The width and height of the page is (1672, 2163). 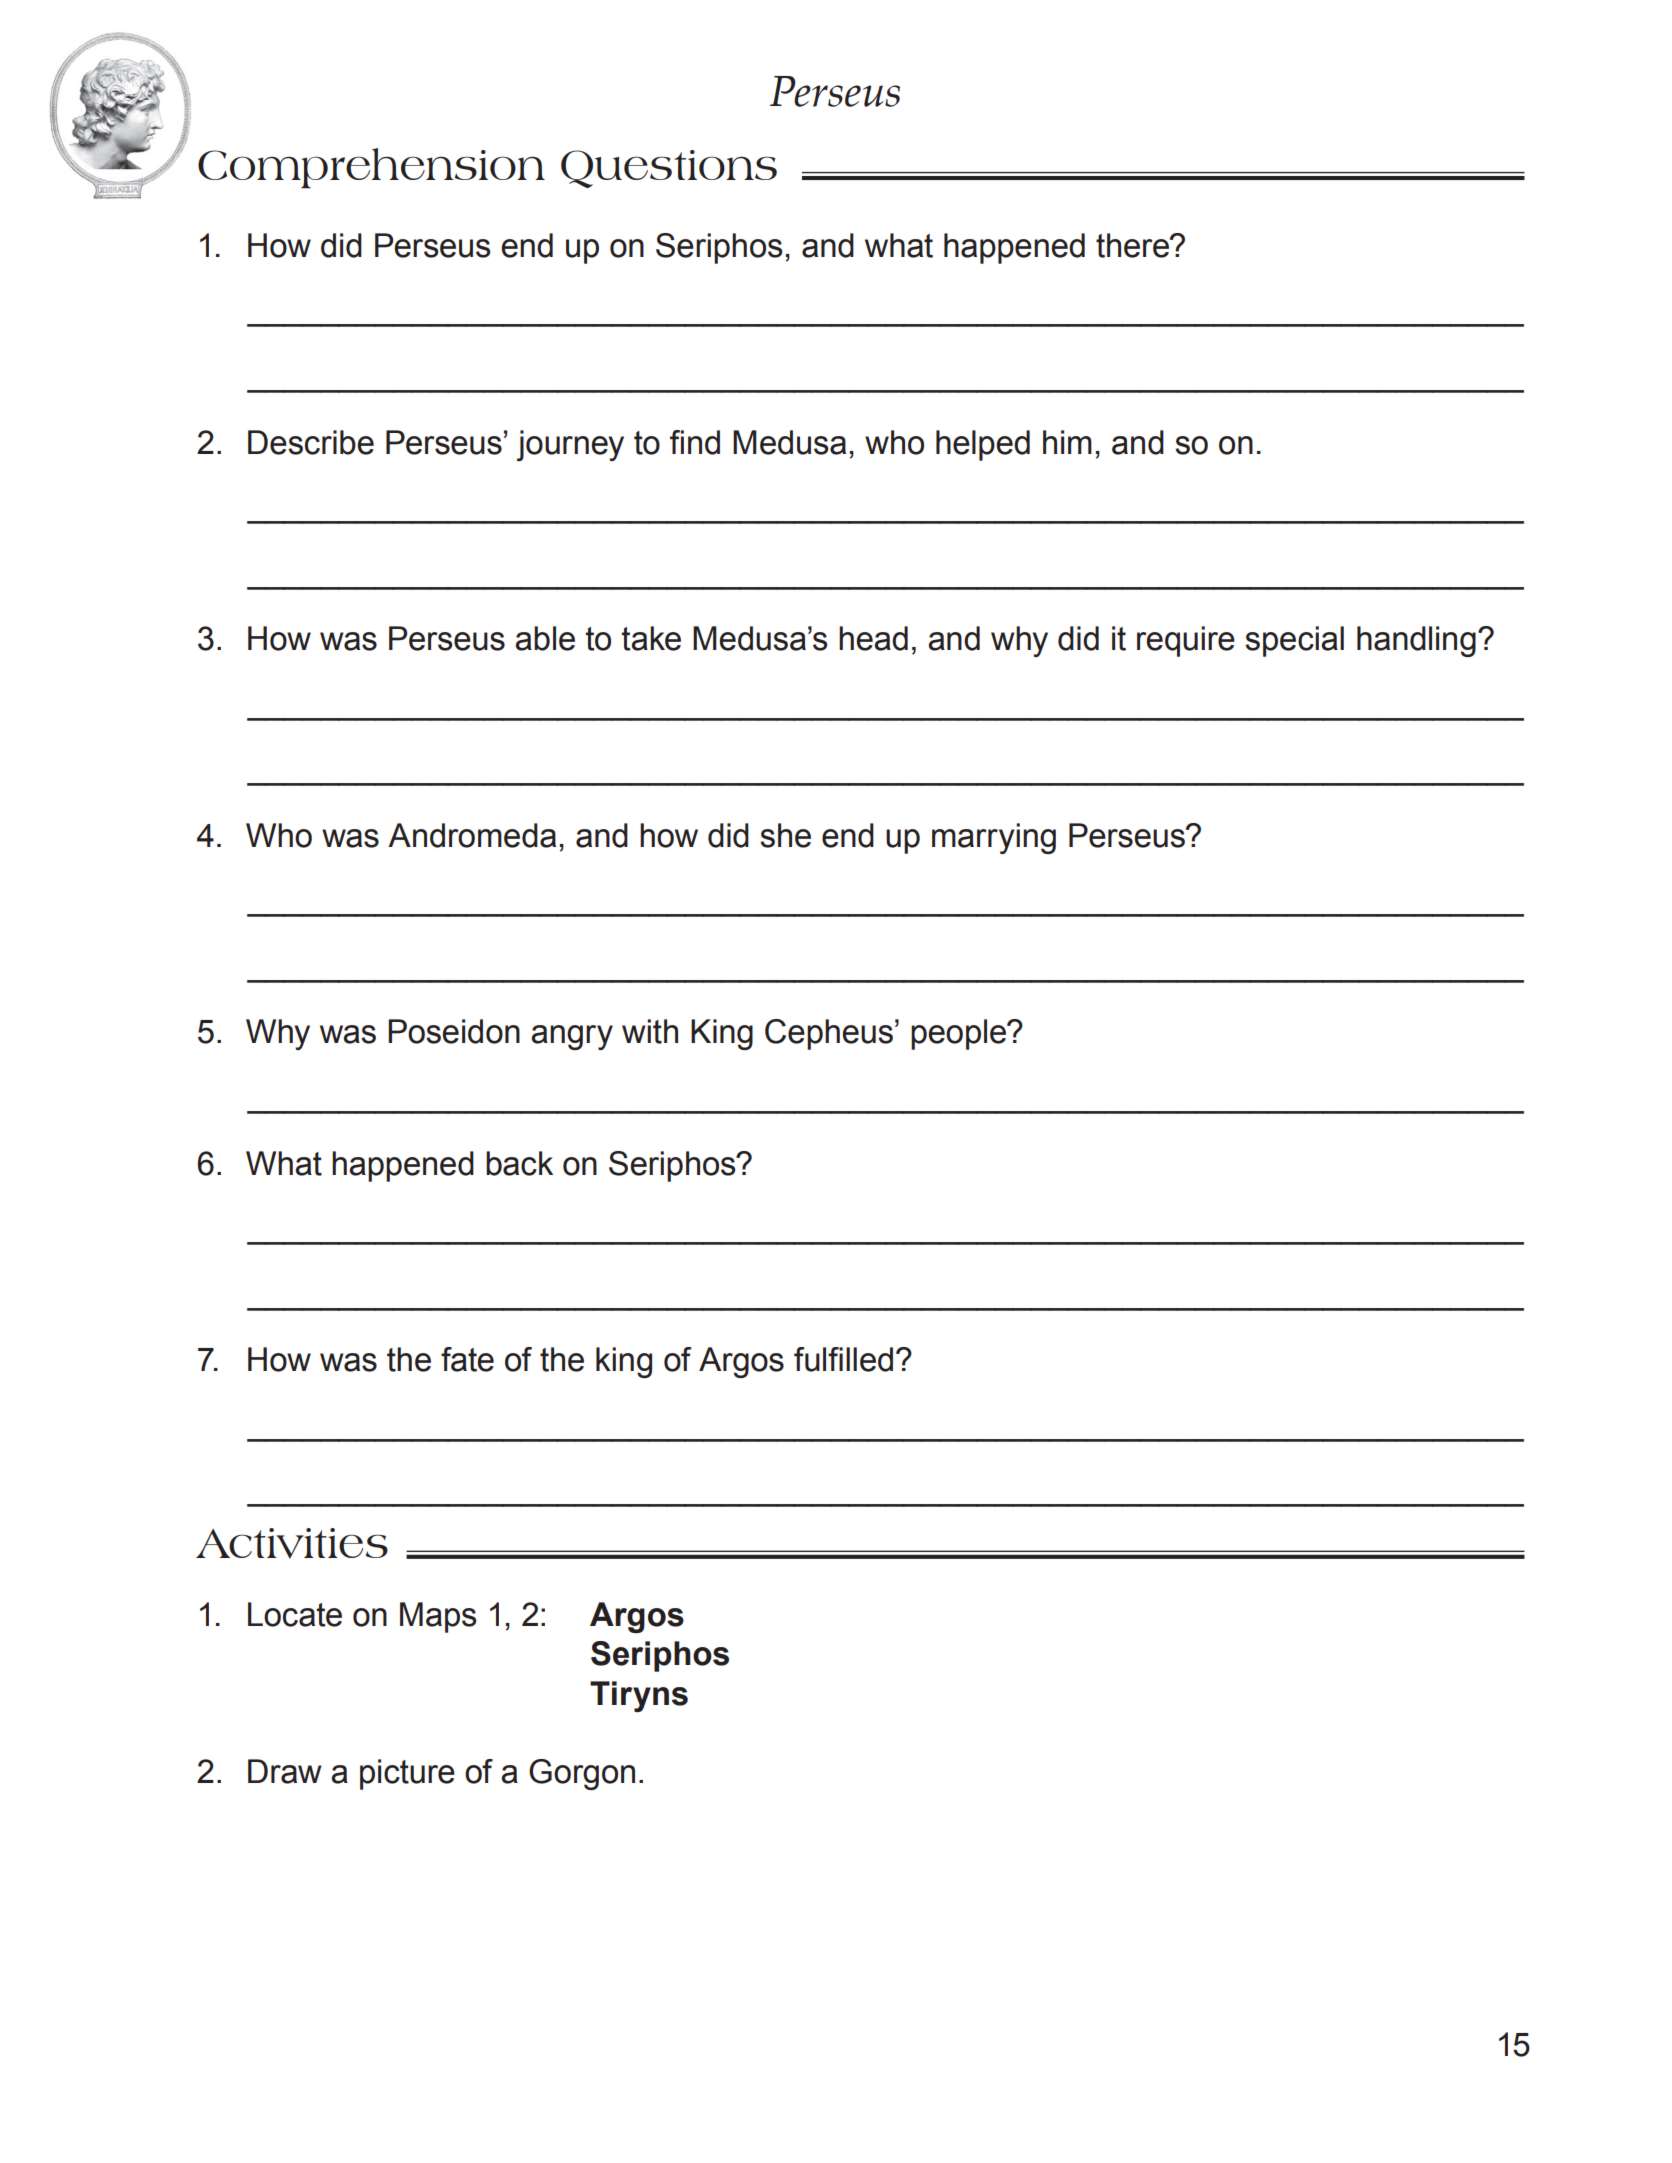 I want to click on Questions, so click(x=669, y=169).
